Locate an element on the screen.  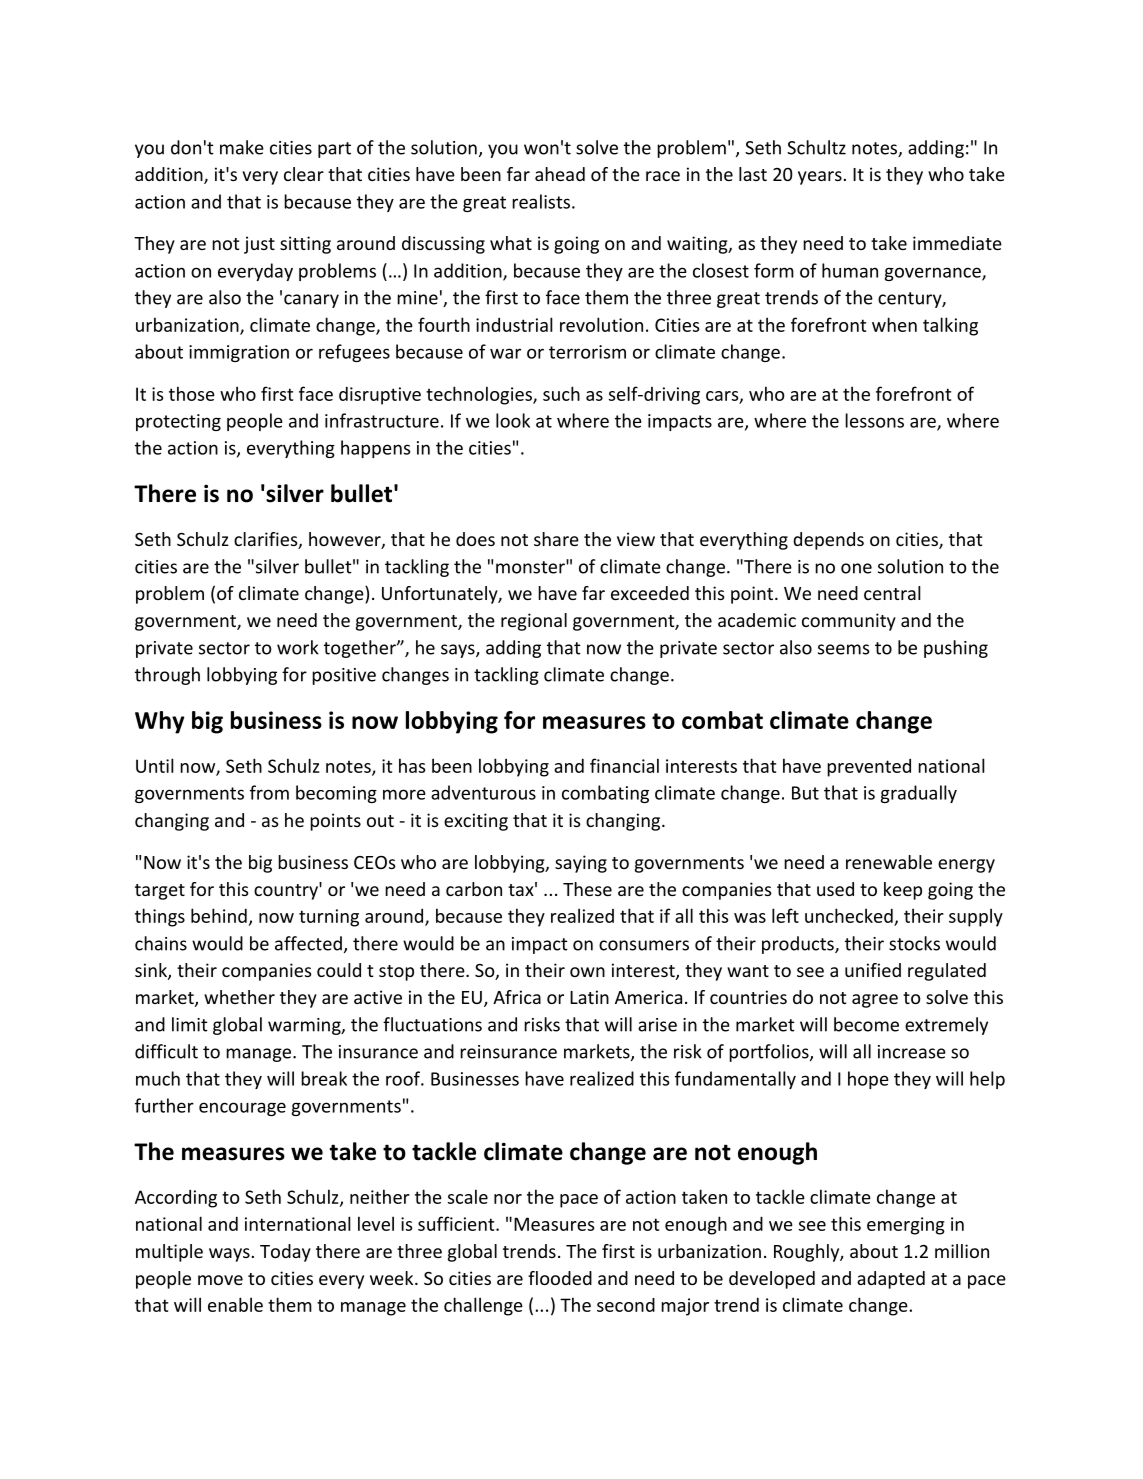
share is located at coordinates (556, 539).
